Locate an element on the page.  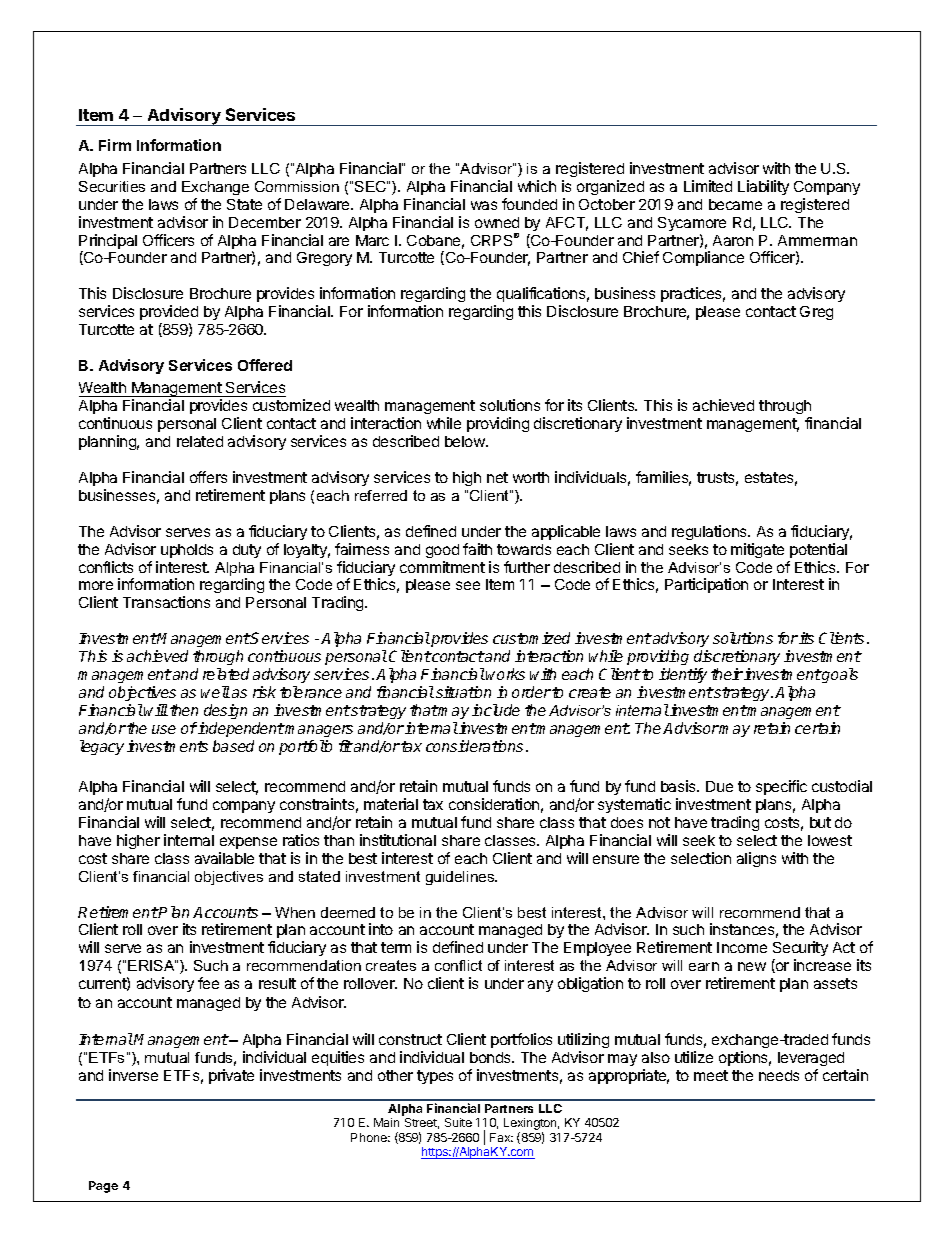
Fax is located at coordinates (501, 1137).
